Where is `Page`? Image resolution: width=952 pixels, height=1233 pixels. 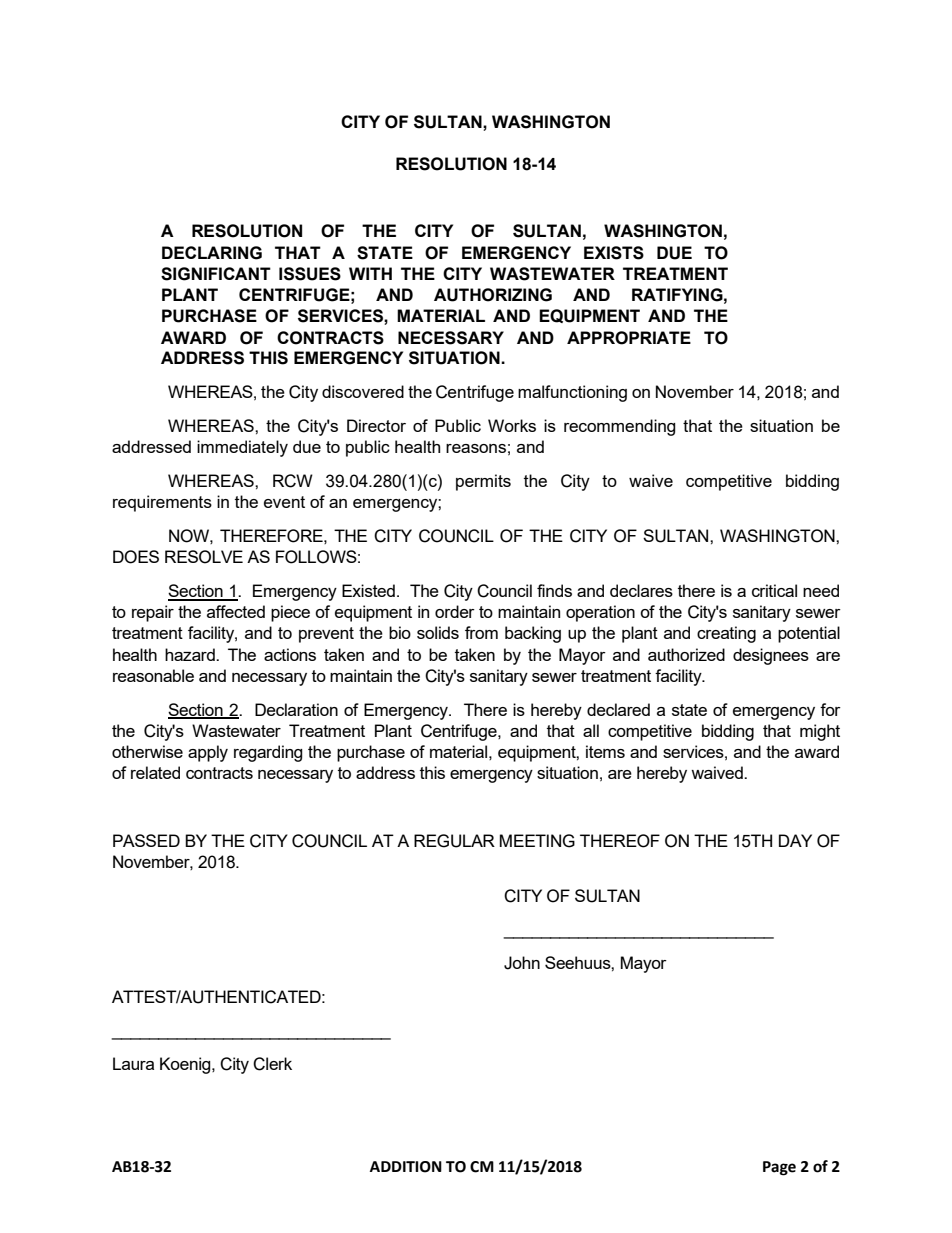
Page is located at coordinates (779, 1168).
